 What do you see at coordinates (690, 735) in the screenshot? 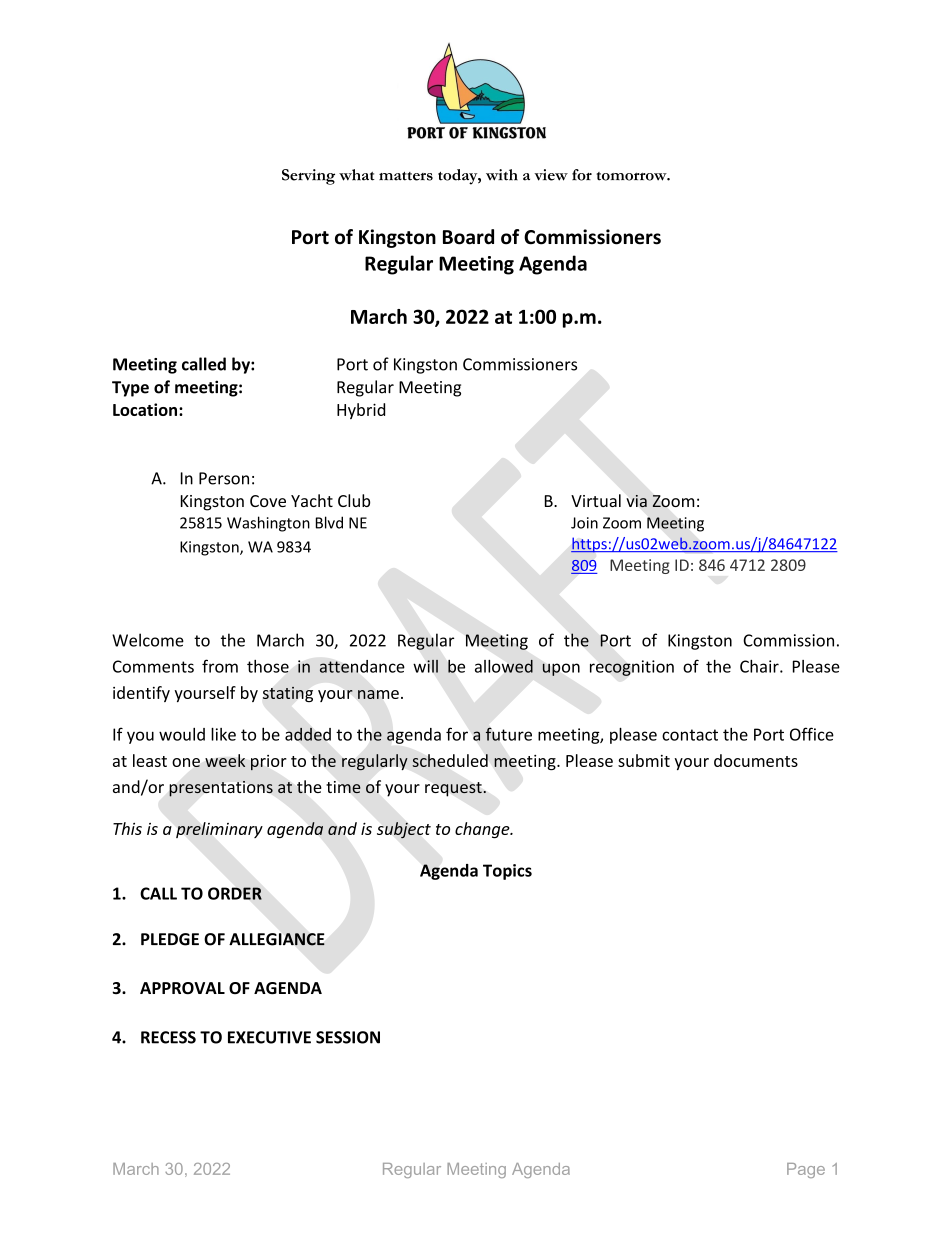
I see `contact` at bounding box center [690, 735].
